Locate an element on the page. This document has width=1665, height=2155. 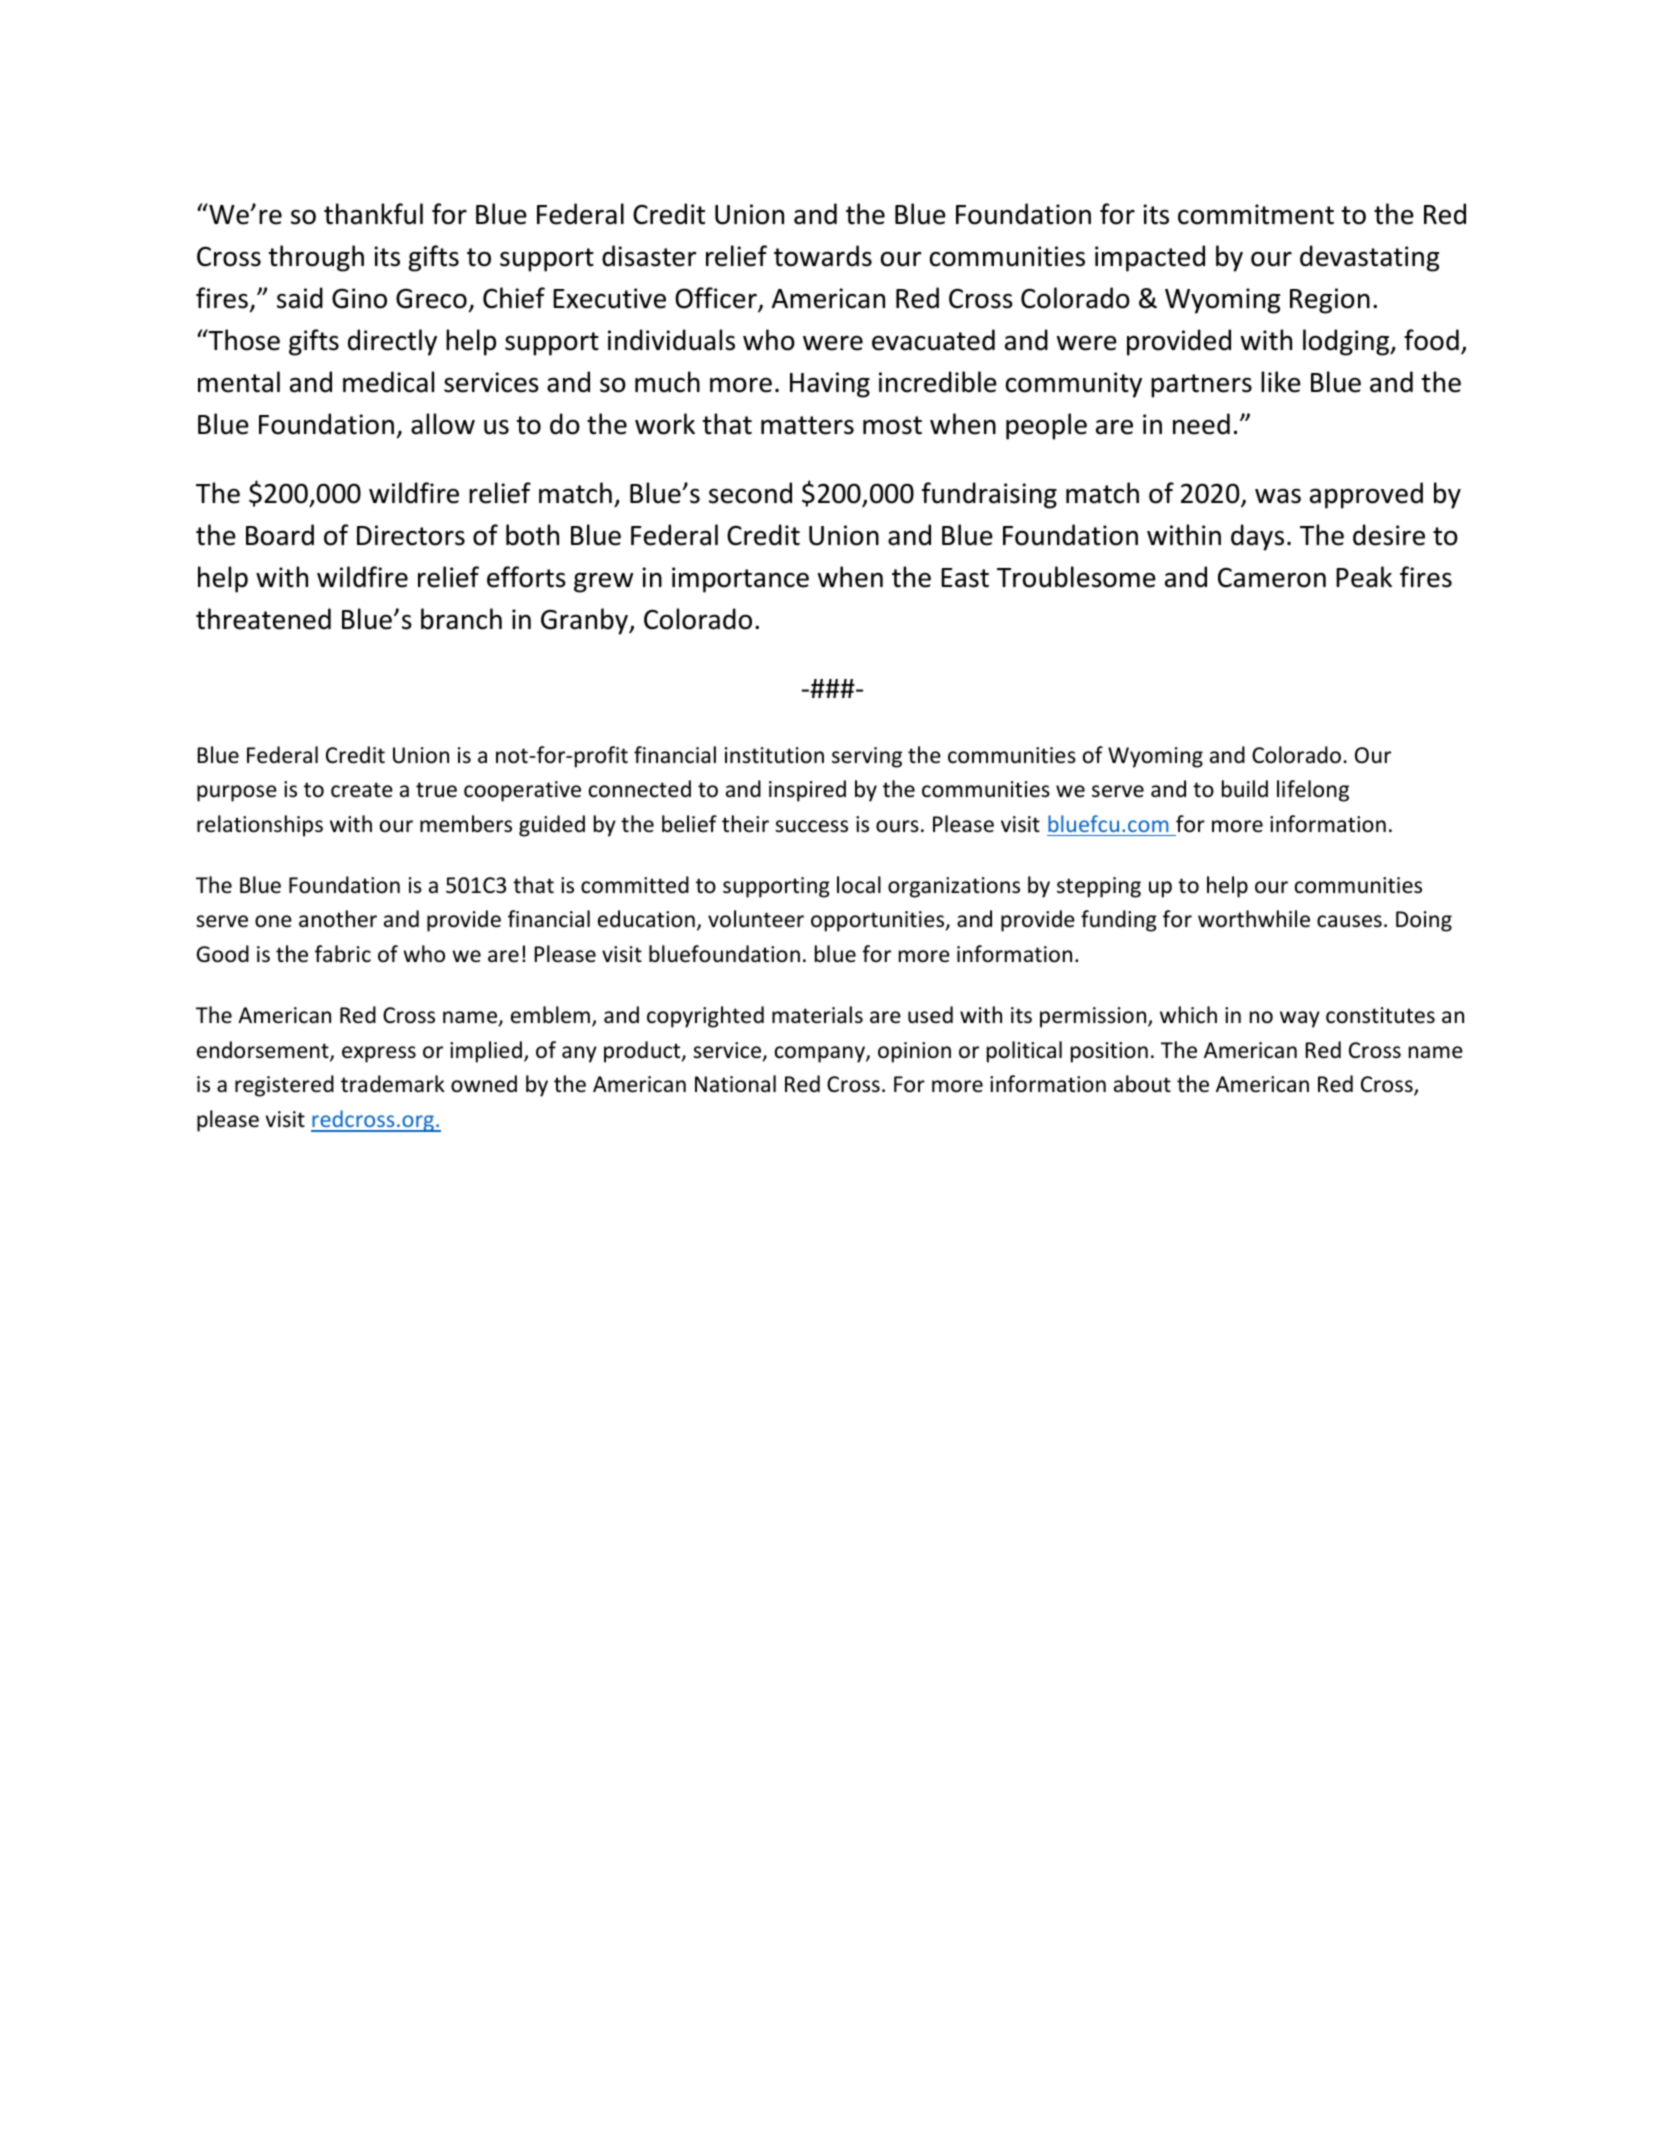
towards is located at coordinates (823, 256).
